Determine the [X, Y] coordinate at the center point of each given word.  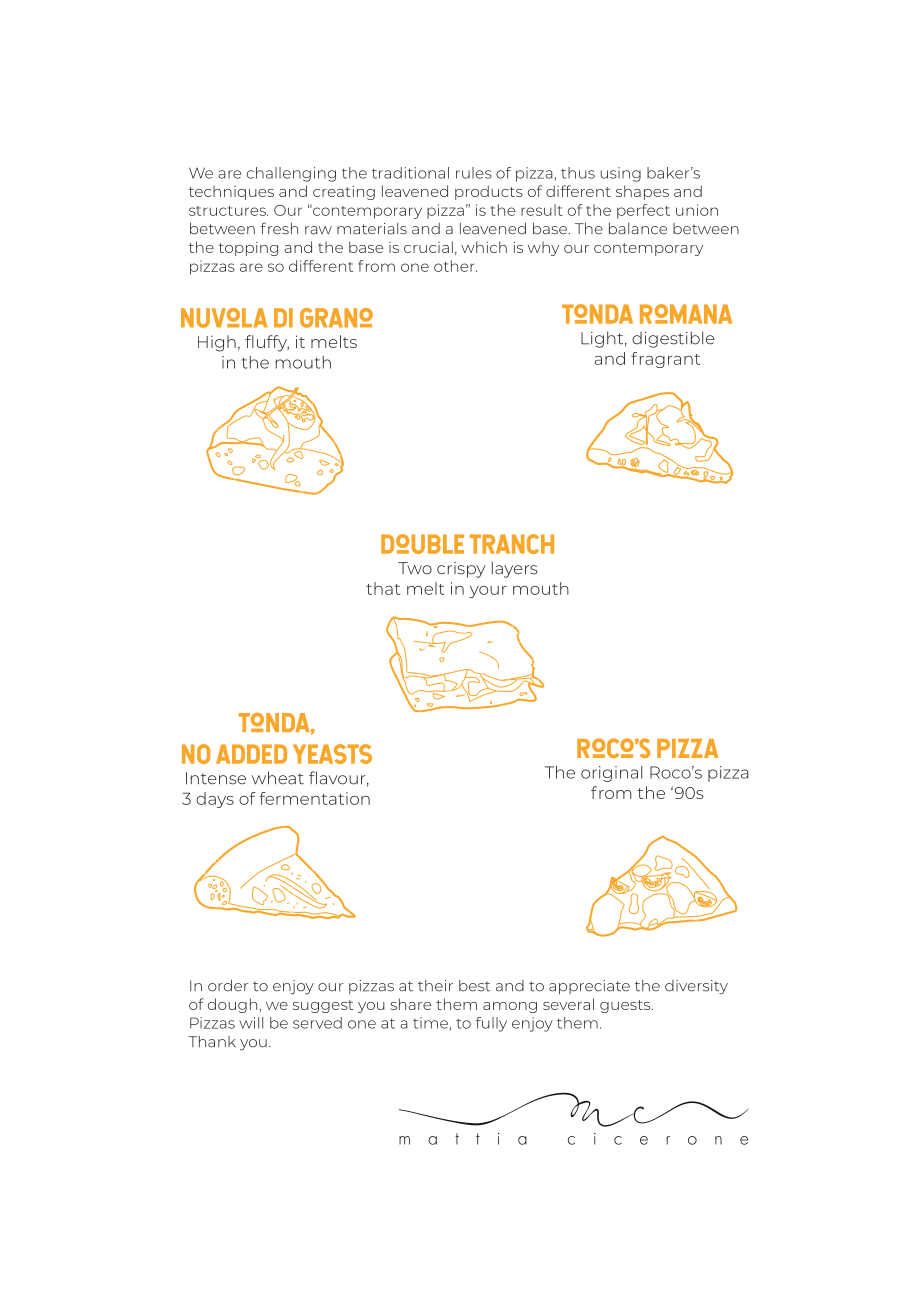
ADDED [251, 754]
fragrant [665, 360]
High [217, 343]
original [611, 774]
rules [474, 173]
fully [491, 1024]
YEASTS [332, 754]
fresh [279, 228]
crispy [461, 570]
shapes [642, 192]
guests [626, 1006]
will [251, 1023]
